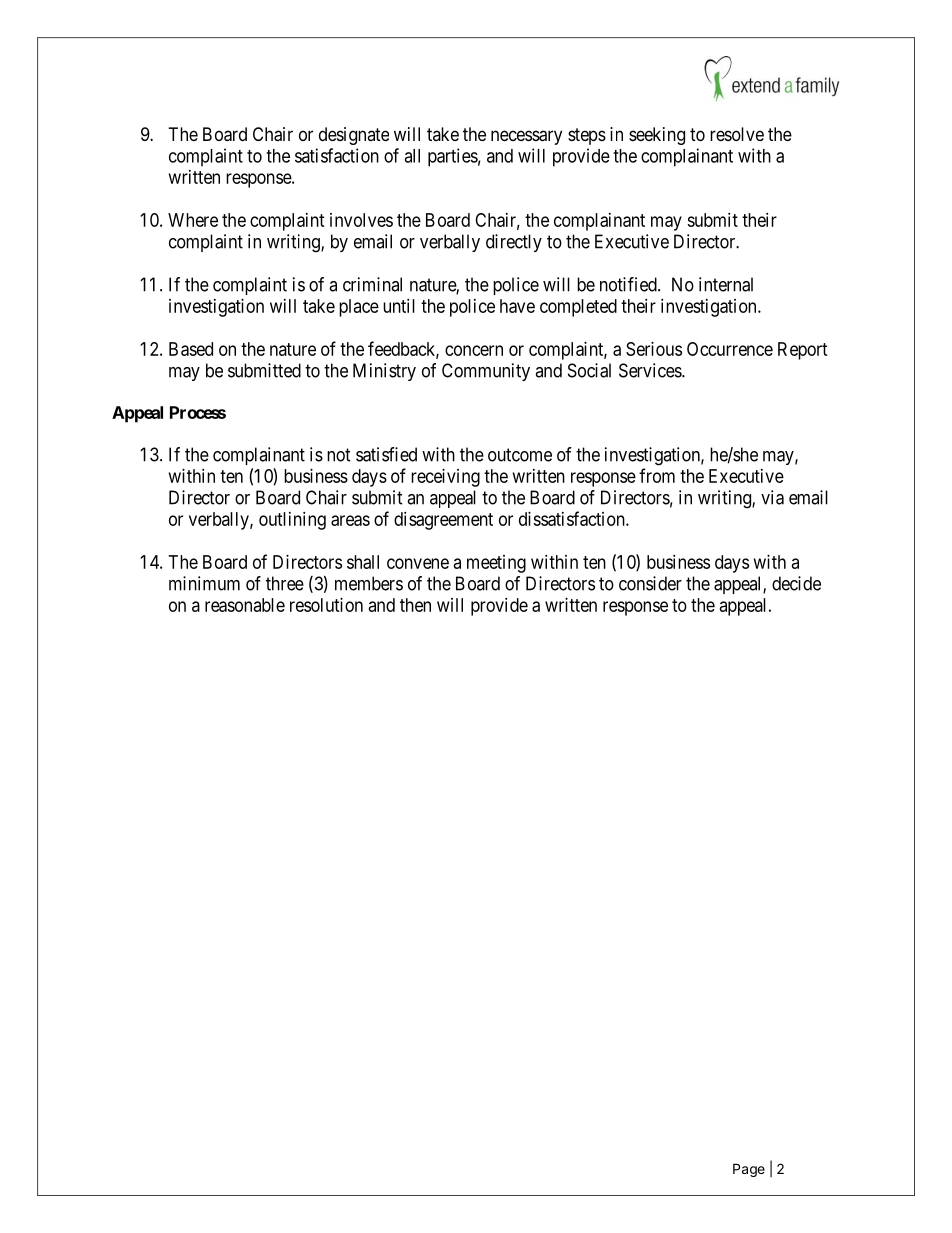  I want to click on necessary, so click(526, 137).
